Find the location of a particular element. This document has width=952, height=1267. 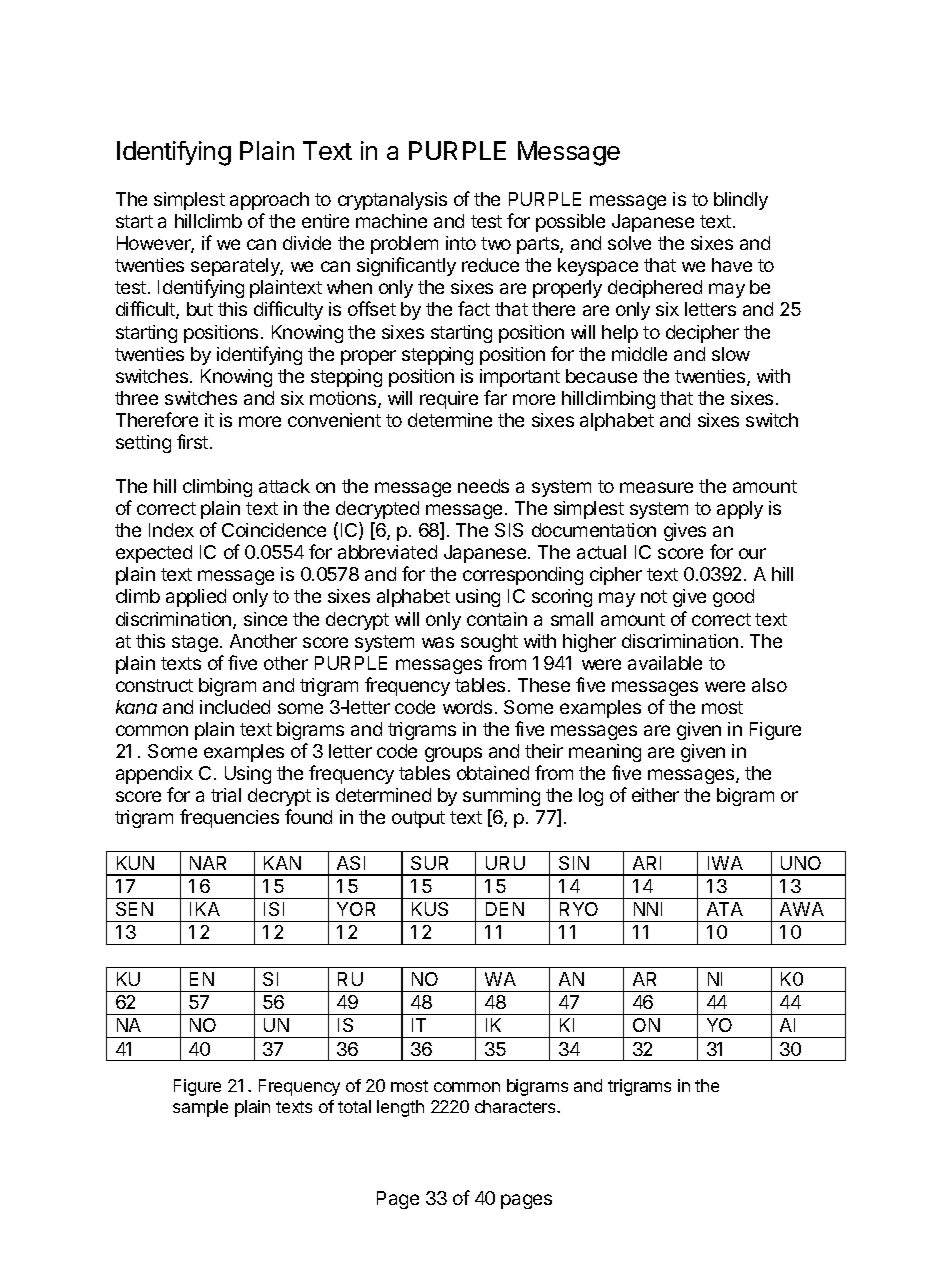

characters is located at coordinates (517, 1106).
